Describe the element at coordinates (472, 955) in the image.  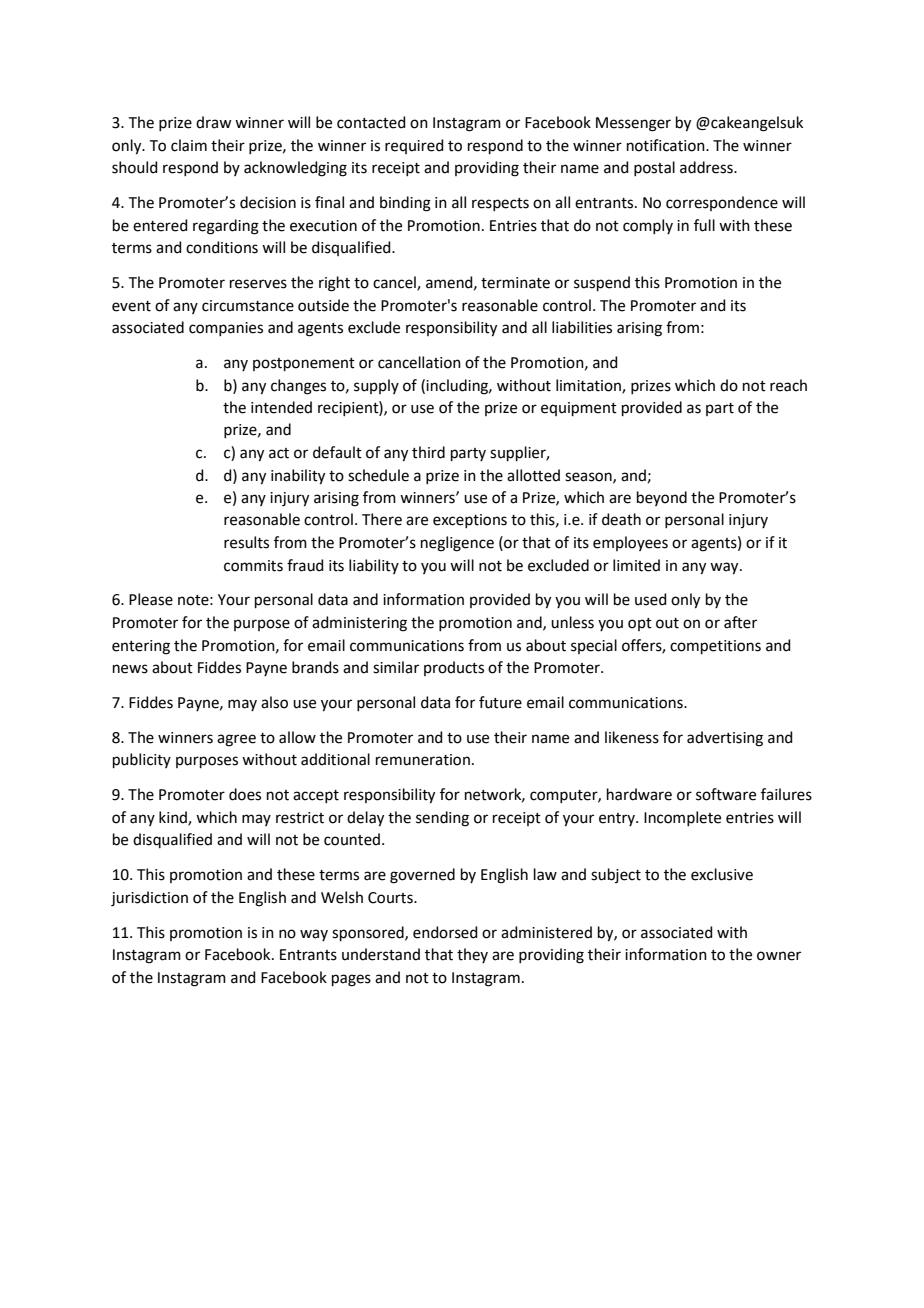
I see `they` at that location.
